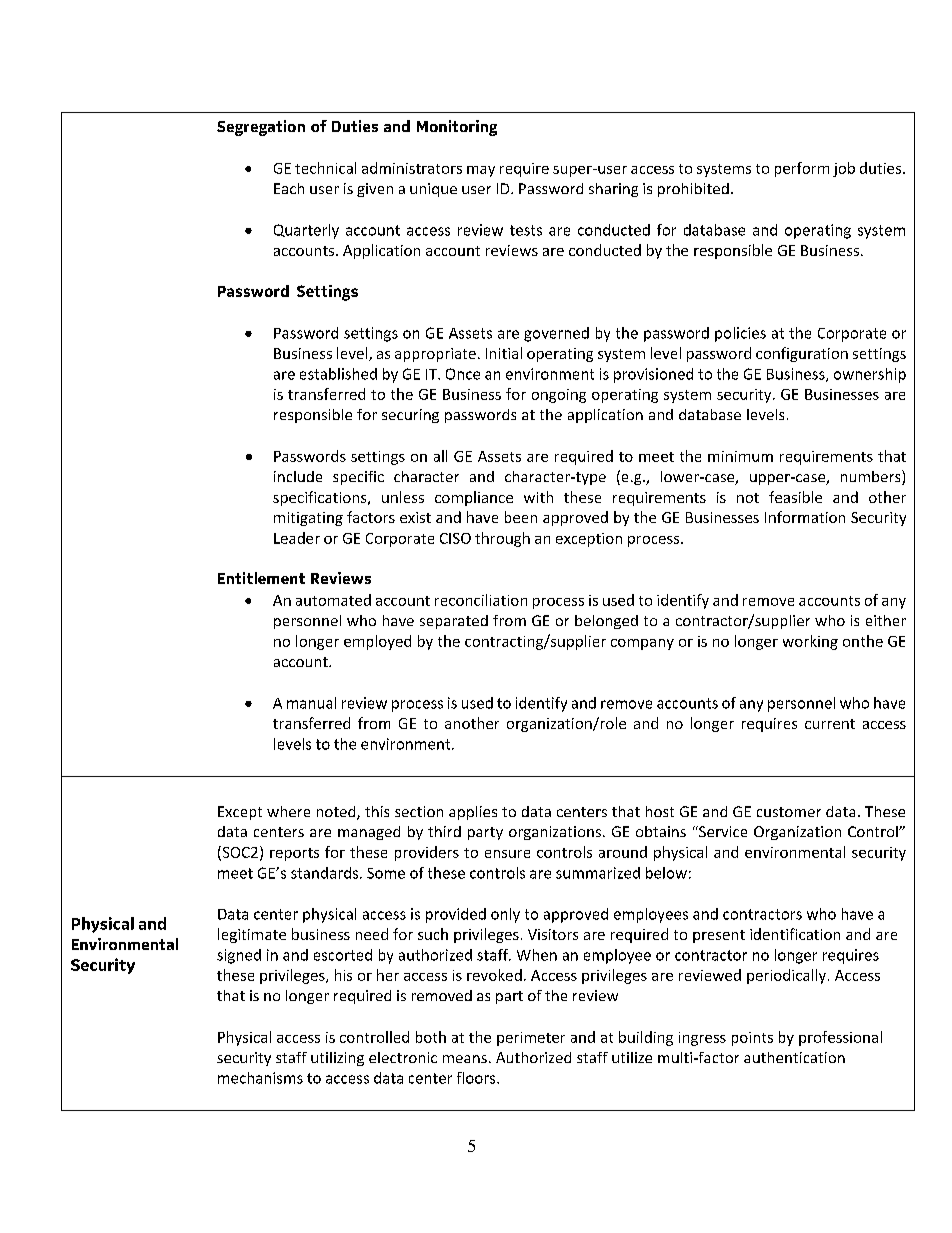 This page has height=1233, width=952. What do you see at coordinates (802, 169) in the page?
I see `perform` at bounding box center [802, 169].
